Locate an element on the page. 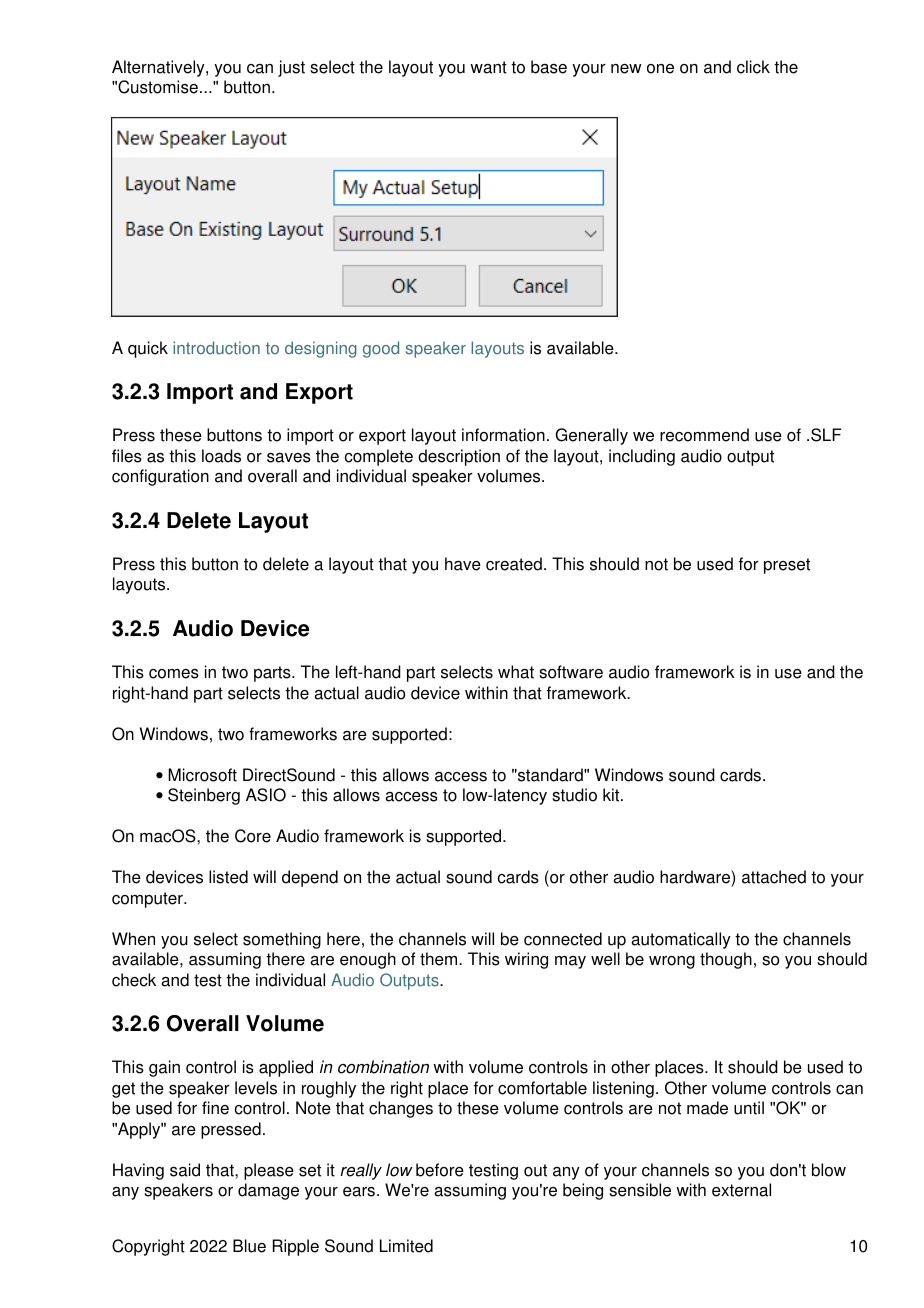  just is located at coordinates (291, 68).
